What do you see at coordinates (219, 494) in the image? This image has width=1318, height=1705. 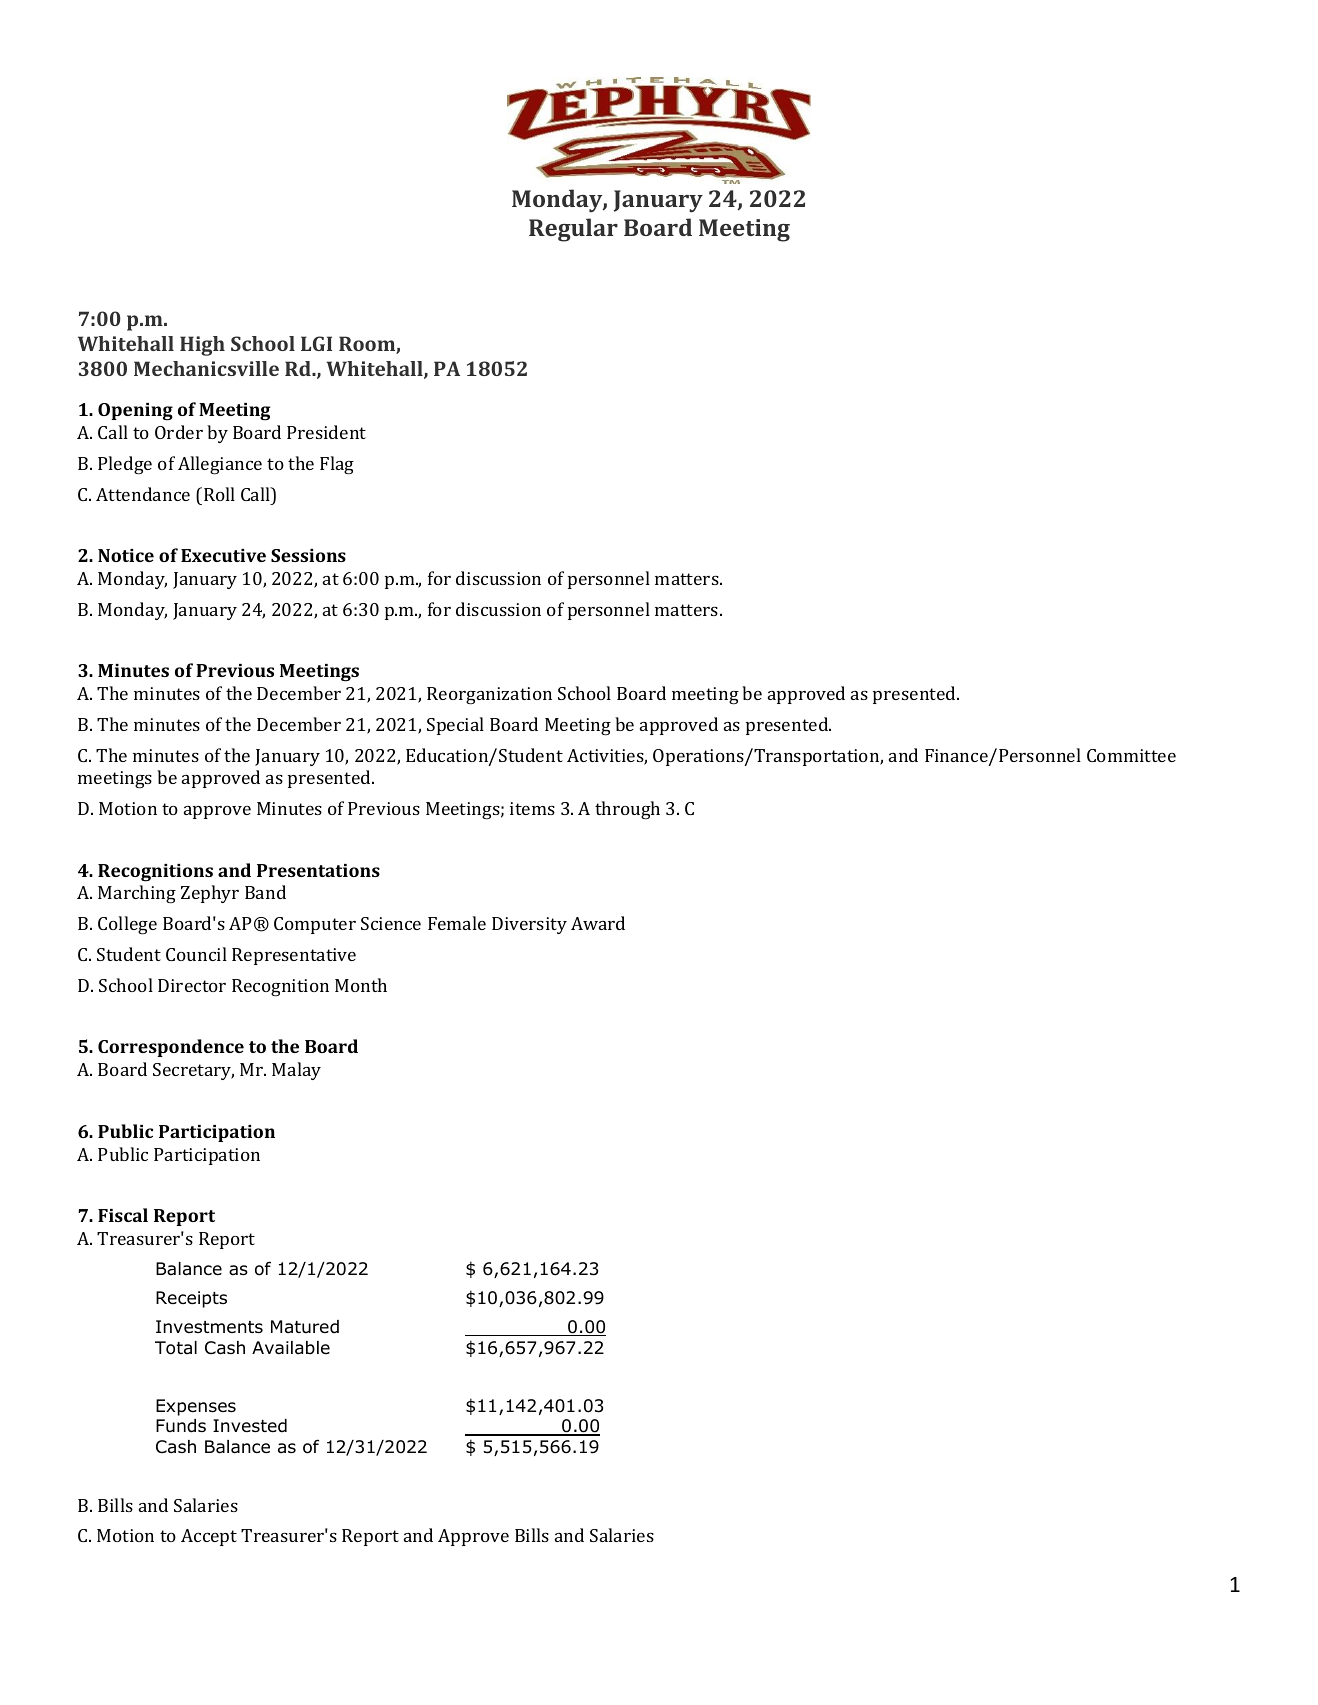 I see `Roll` at bounding box center [219, 494].
